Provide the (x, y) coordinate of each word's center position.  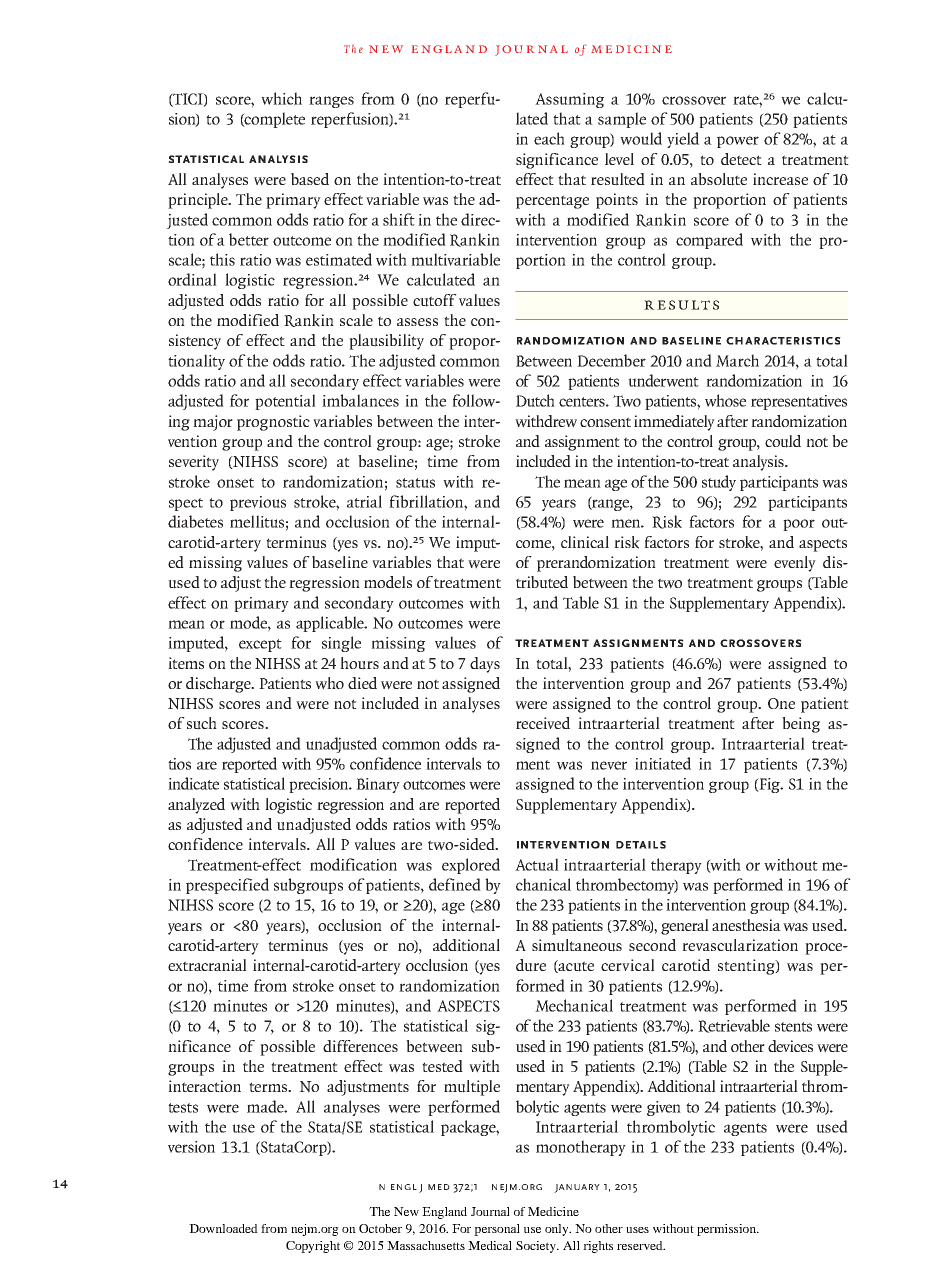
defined (455, 884)
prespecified (227, 886)
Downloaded (223, 1228)
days (485, 665)
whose (725, 400)
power (738, 142)
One (781, 703)
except (260, 645)
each (549, 138)
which (281, 98)
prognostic (273, 423)
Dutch (535, 400)
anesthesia (746, 925)
